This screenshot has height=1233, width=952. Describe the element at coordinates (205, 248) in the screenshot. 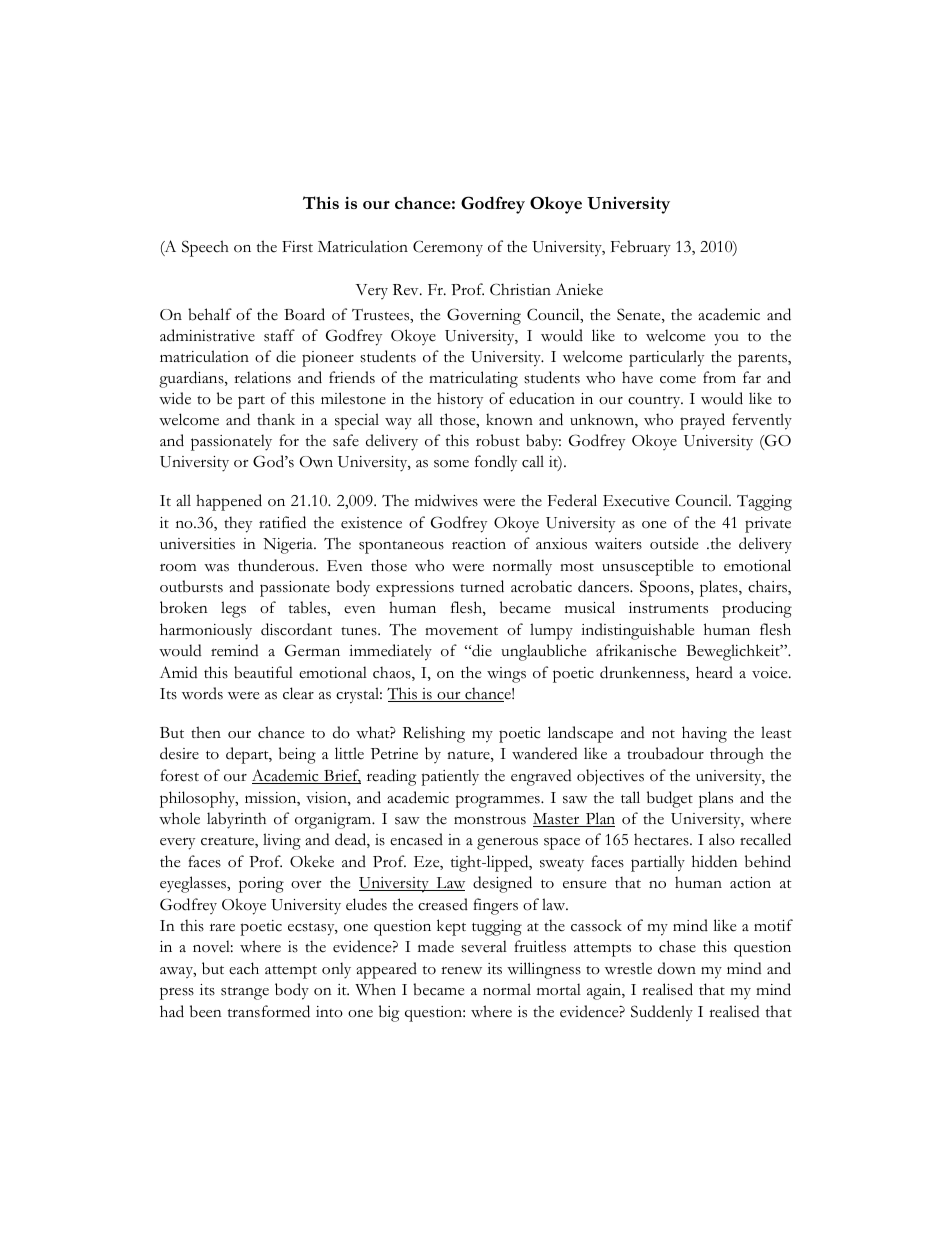

I see `Speech` at that location.
